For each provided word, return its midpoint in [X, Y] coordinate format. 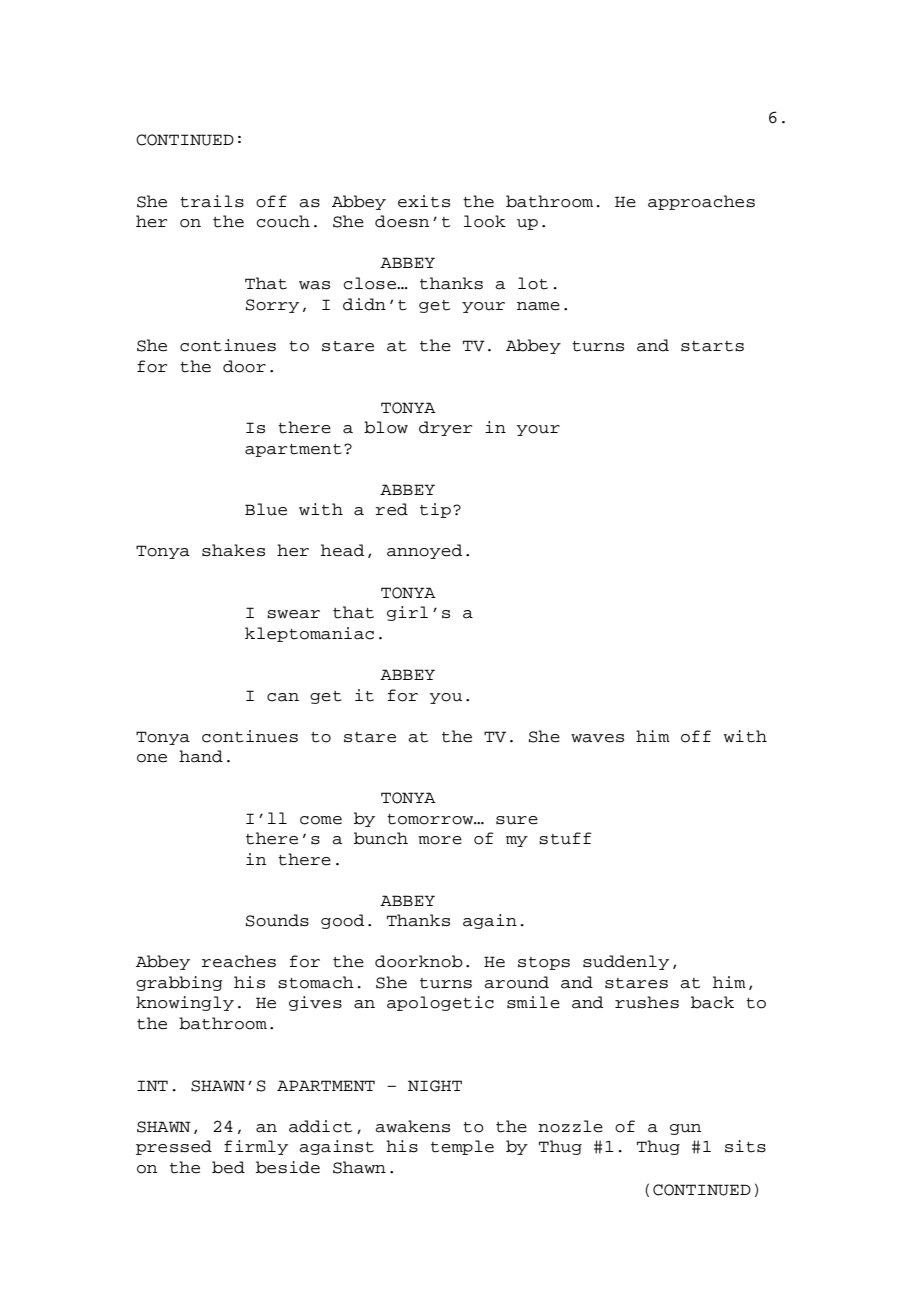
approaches [701, 202]
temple [462, 1147]
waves [597, 738]
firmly [256, 1147]
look [485, 221]
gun [686, 1129]
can [283, 697]
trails [212, 201]
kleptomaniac [309, 634]
